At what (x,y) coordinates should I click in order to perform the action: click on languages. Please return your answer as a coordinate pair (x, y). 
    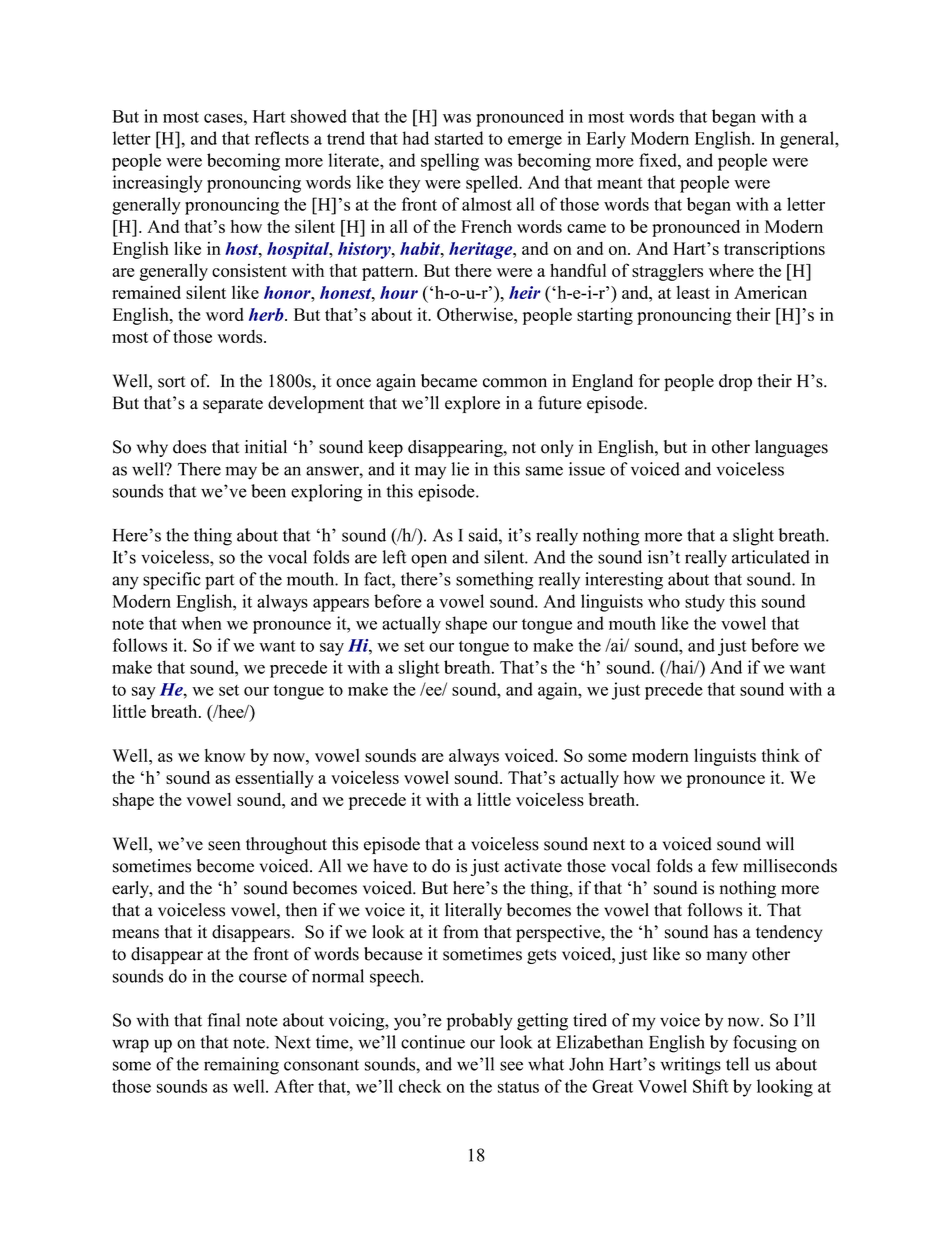
    Looking at the image, I should click on (791, 448).
